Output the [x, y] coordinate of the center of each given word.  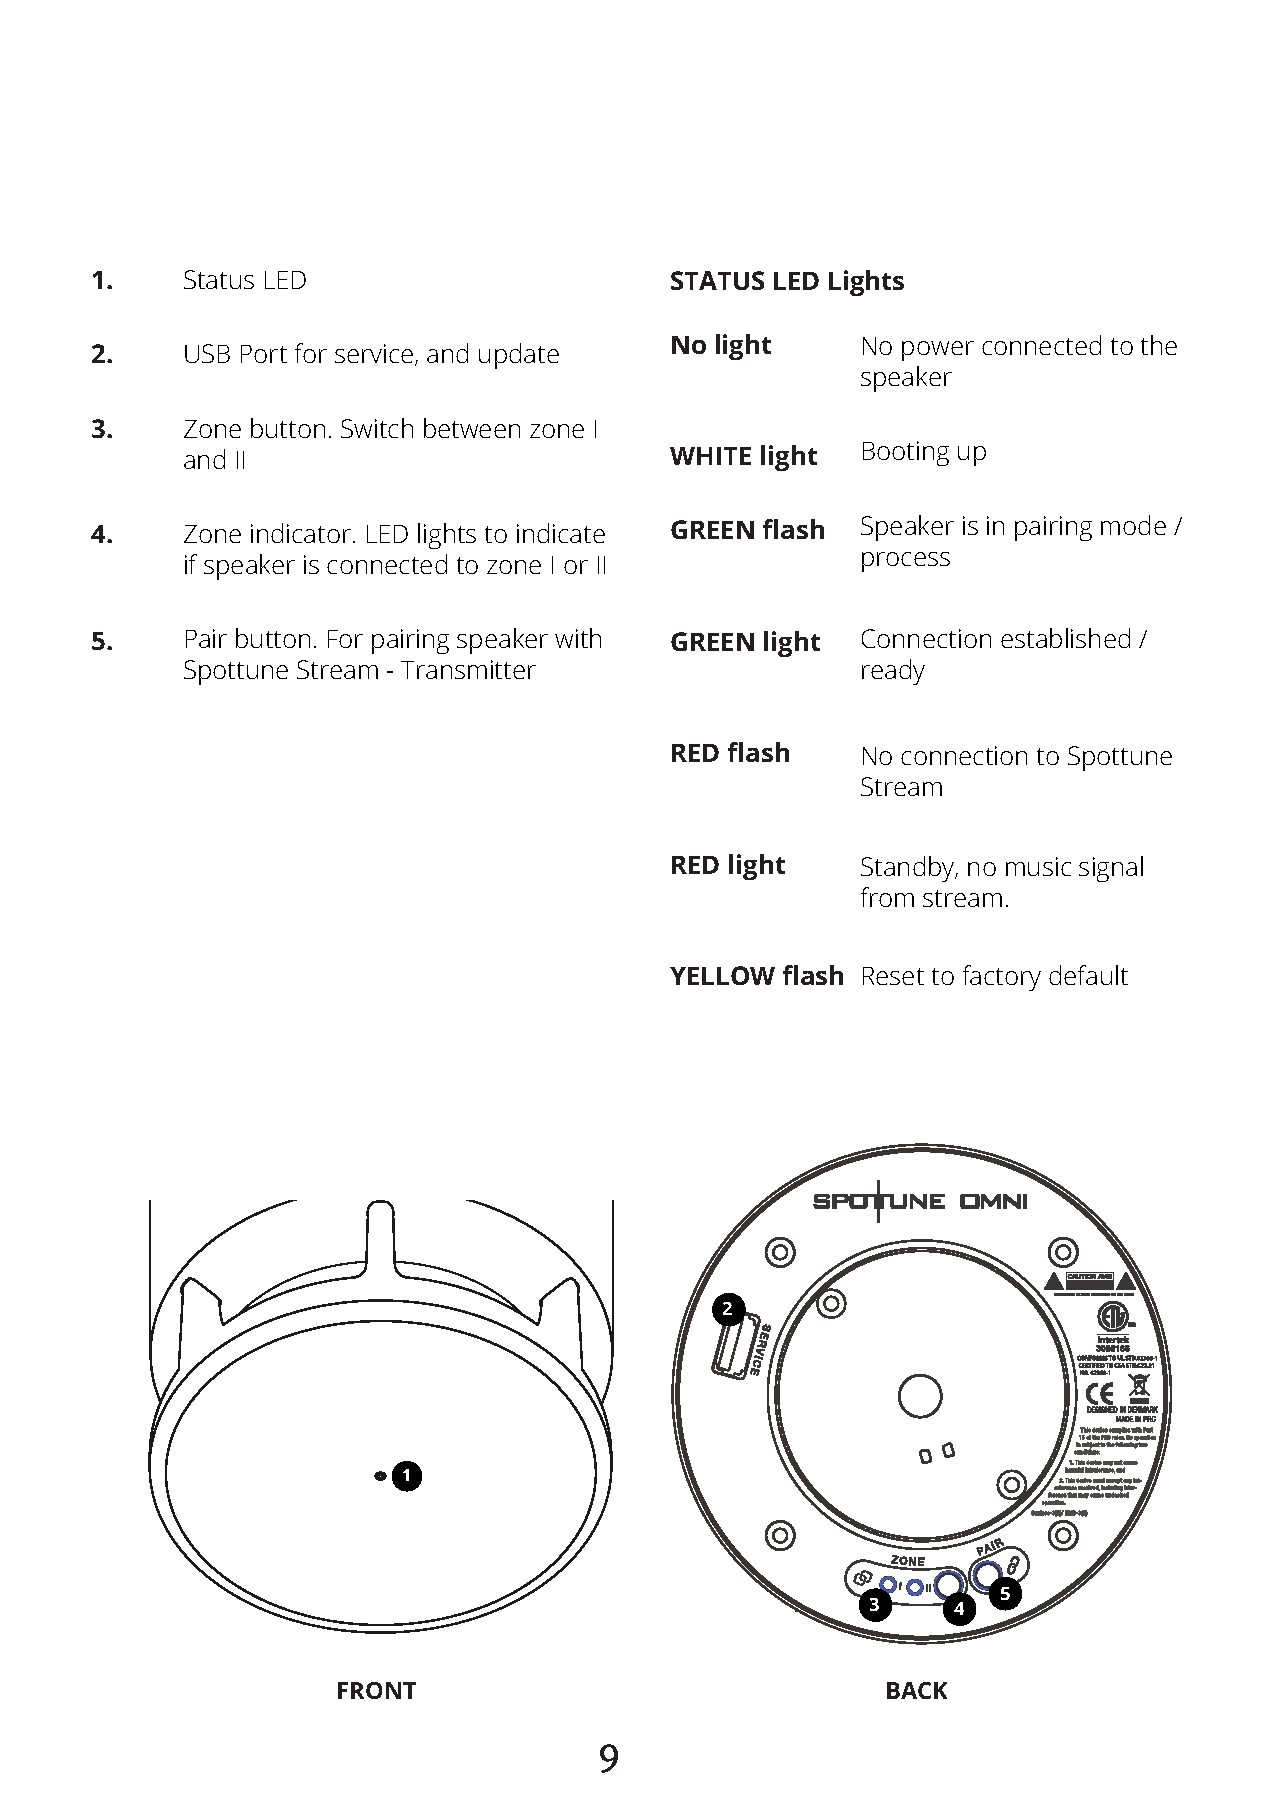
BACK [917, 1690]
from [887, 897]
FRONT [377, 1690]
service [375, 355]
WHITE [710, 456]
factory [1002, 978]
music [1038, 866]
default [1088, 975]
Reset [893, 976]
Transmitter [468, 669]
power [938, 351]
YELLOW [722, 975]
